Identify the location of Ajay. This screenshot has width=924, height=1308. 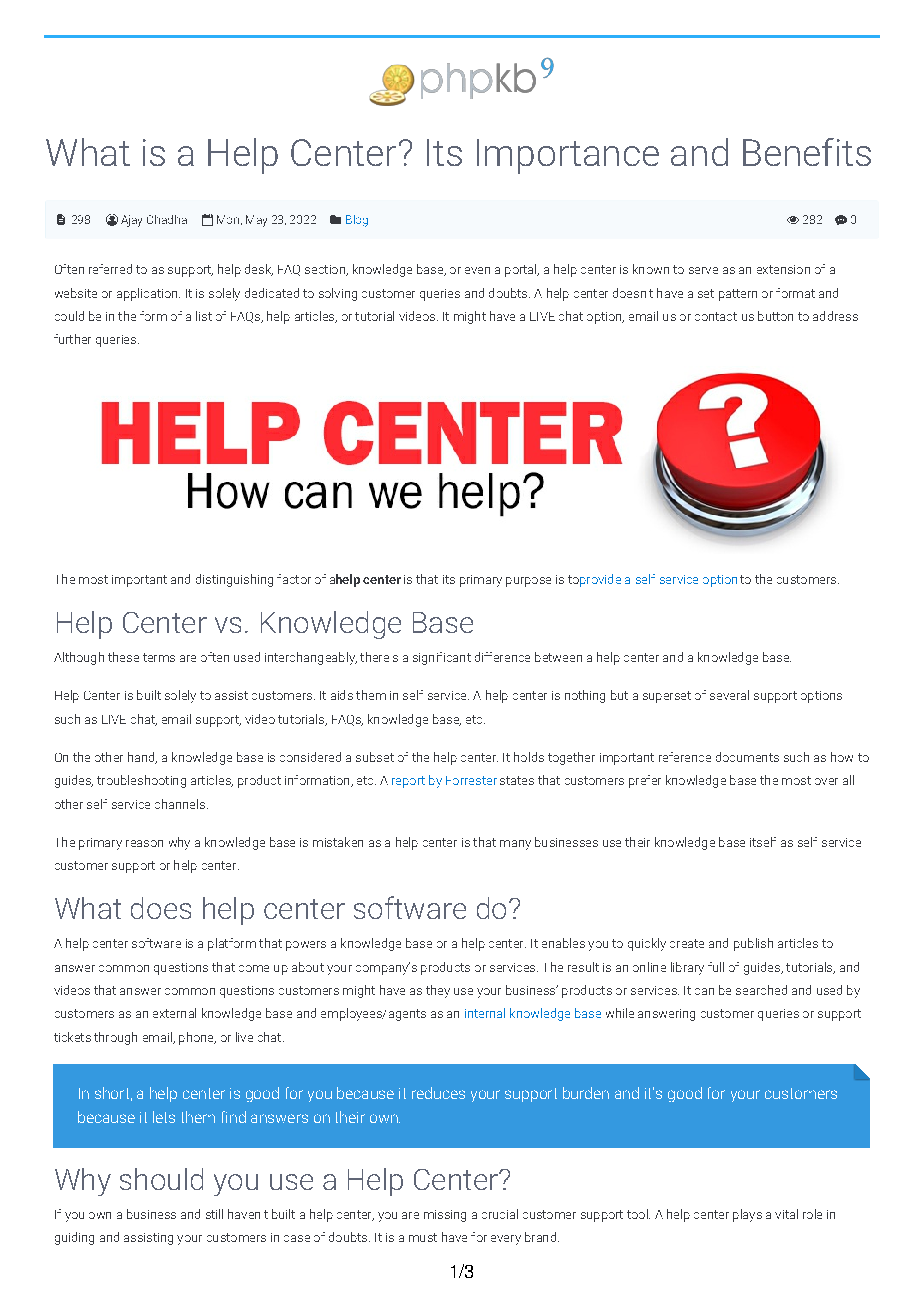
(131, 221).
